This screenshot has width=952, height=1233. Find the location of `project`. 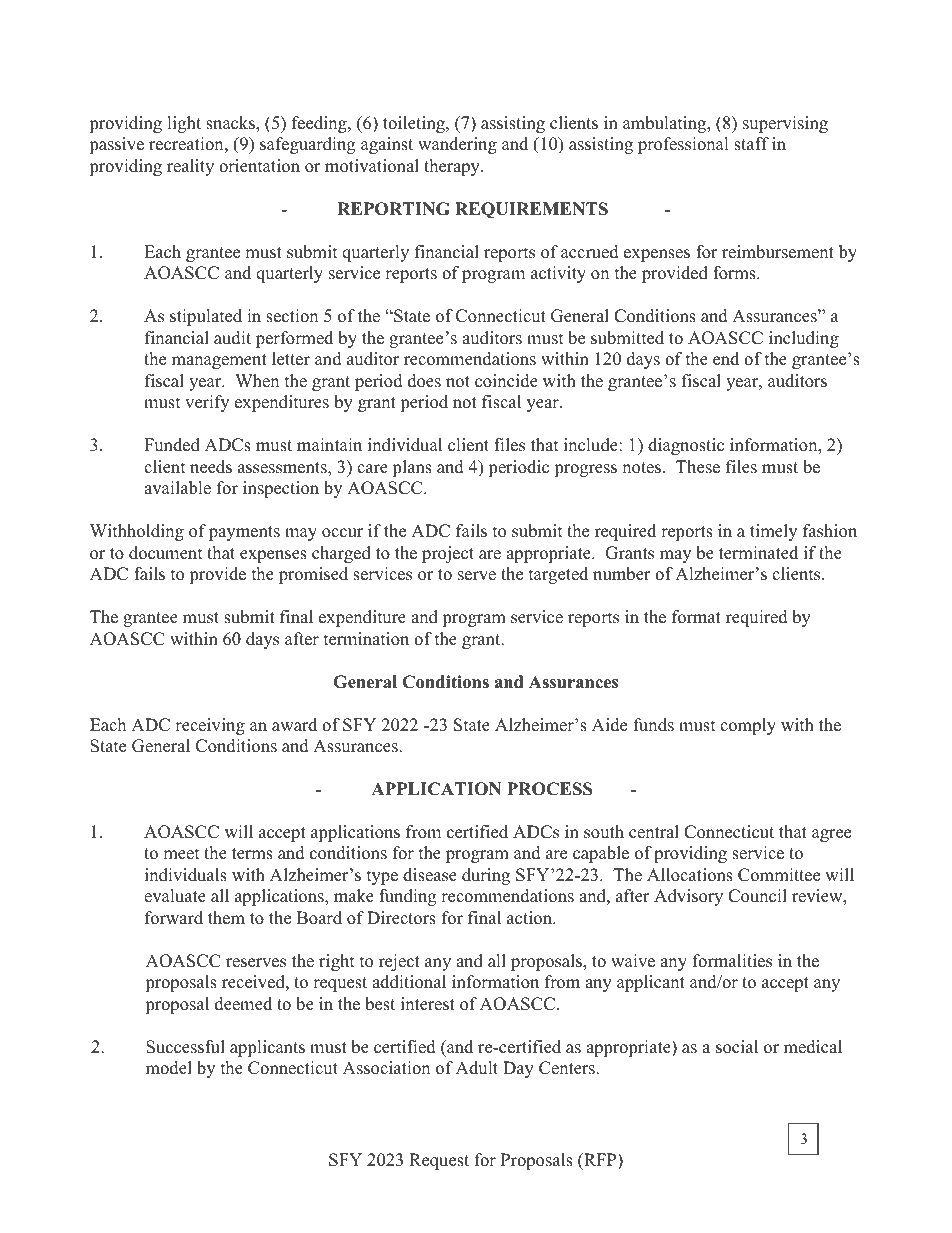

project is located at coordinates (448, 554).
